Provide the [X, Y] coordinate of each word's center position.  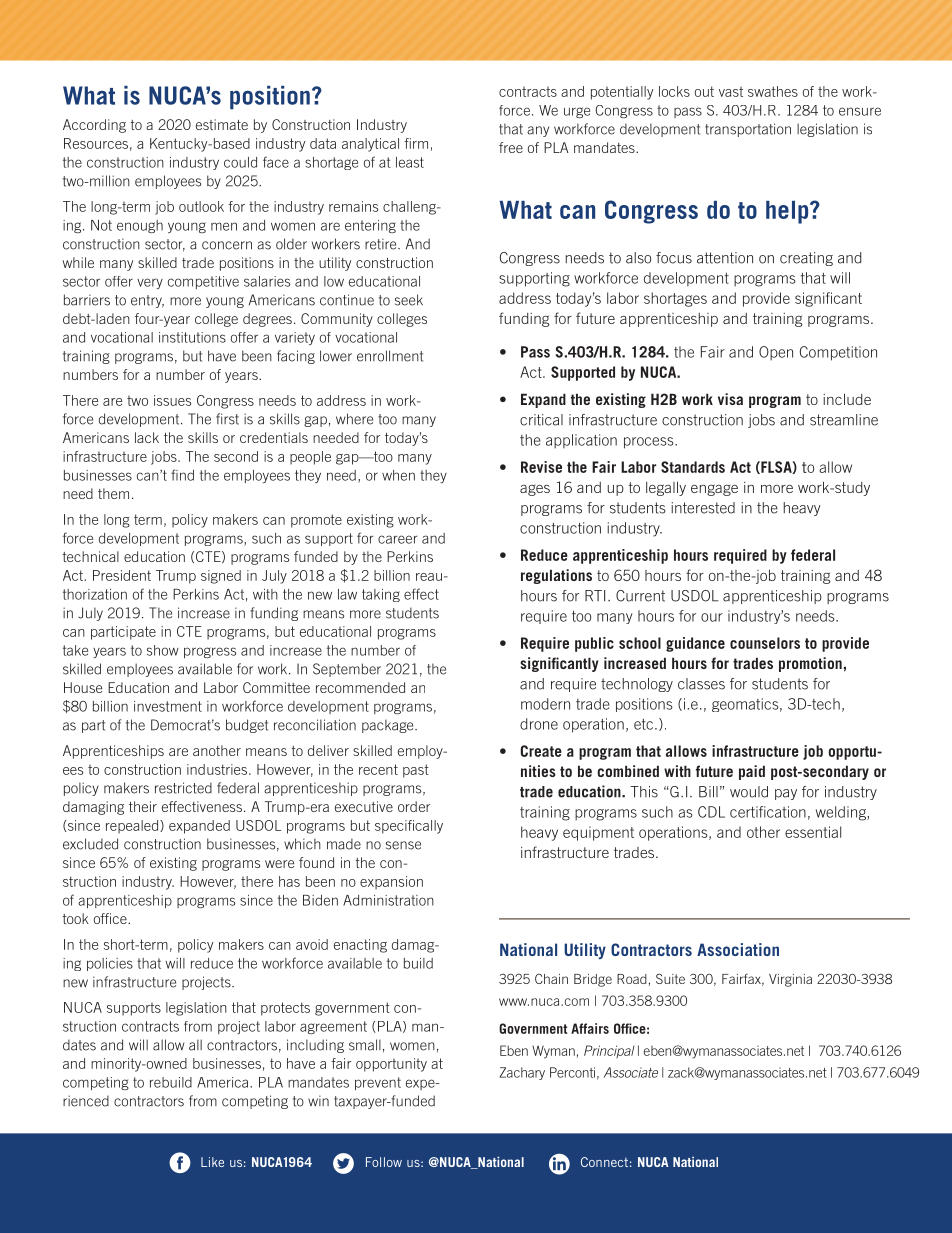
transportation [748, 130]
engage [714, 490]
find [182, 475]
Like [212, 1162]
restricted [183, 788]
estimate [222, 124]
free [511, 147]
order [414, 806]
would [749, 792]
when [398, 475]
